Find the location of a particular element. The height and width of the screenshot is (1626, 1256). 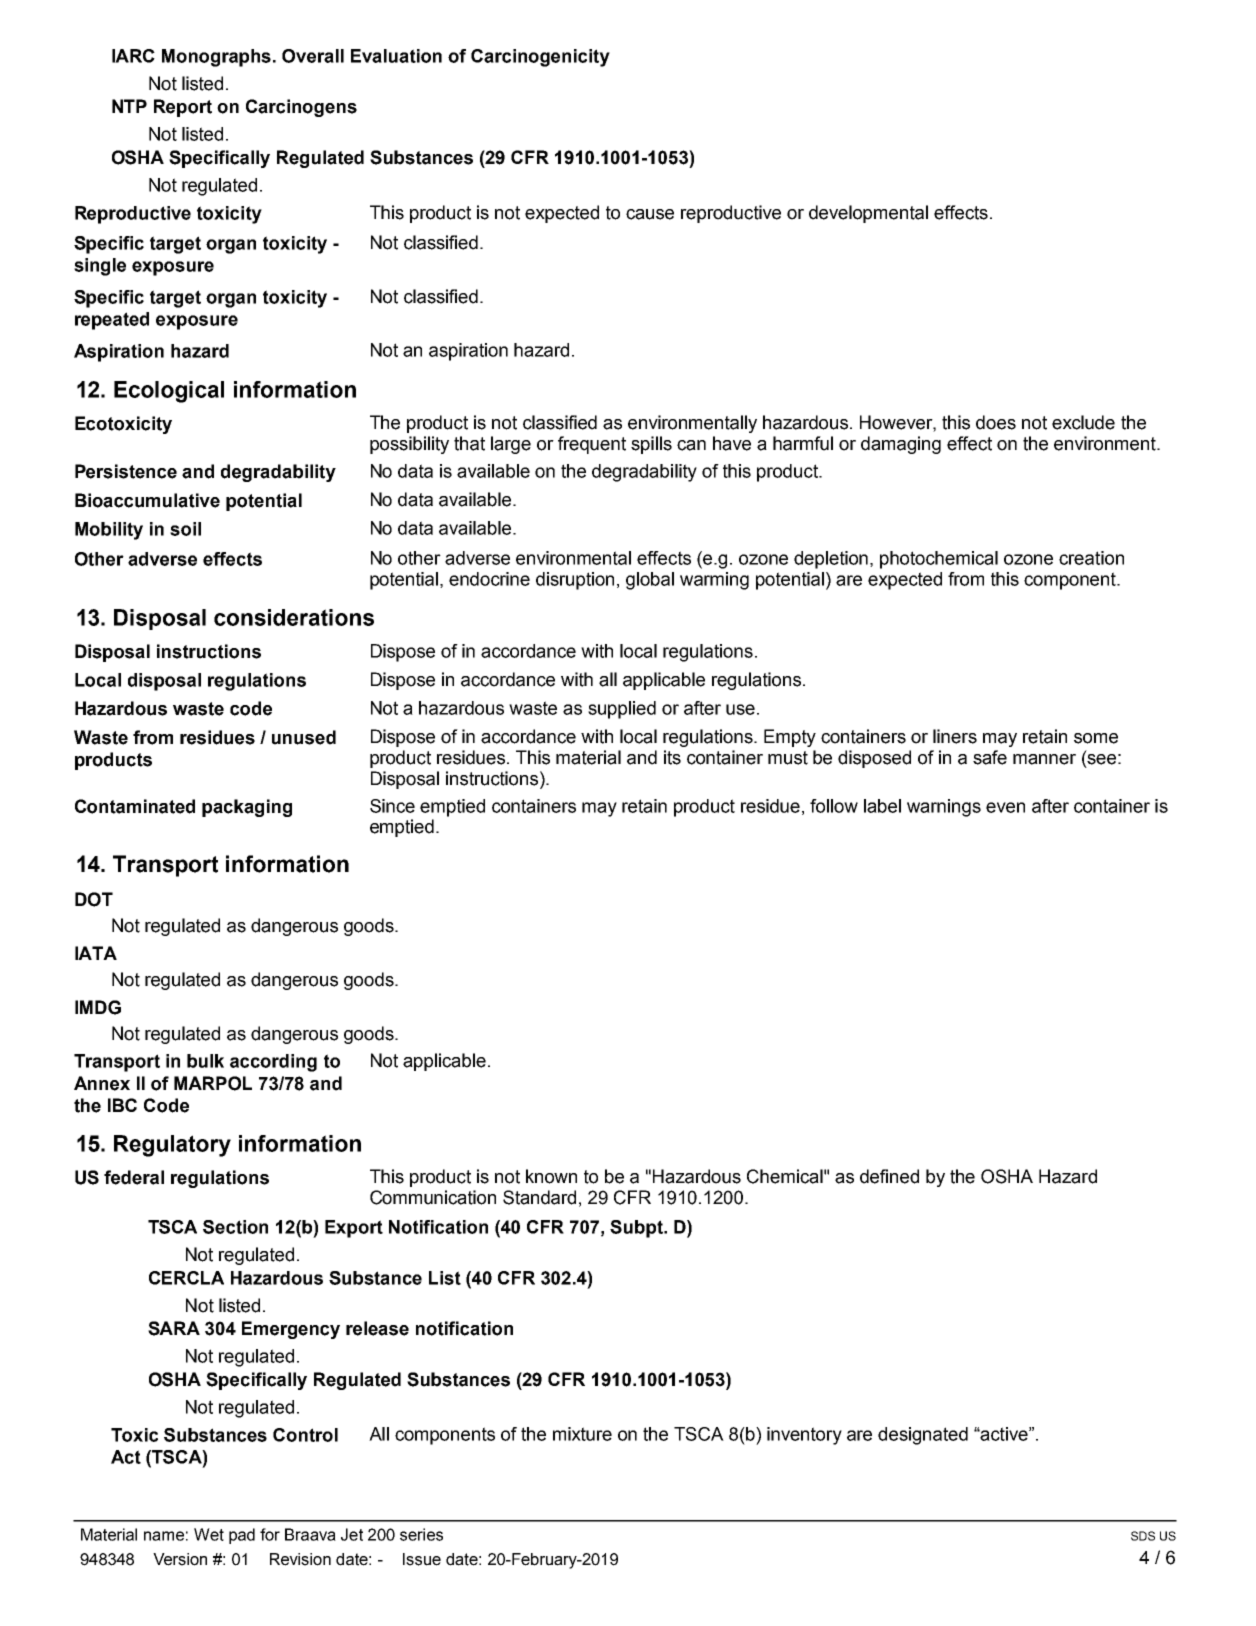

even is located at coordinates (1005, 807).
